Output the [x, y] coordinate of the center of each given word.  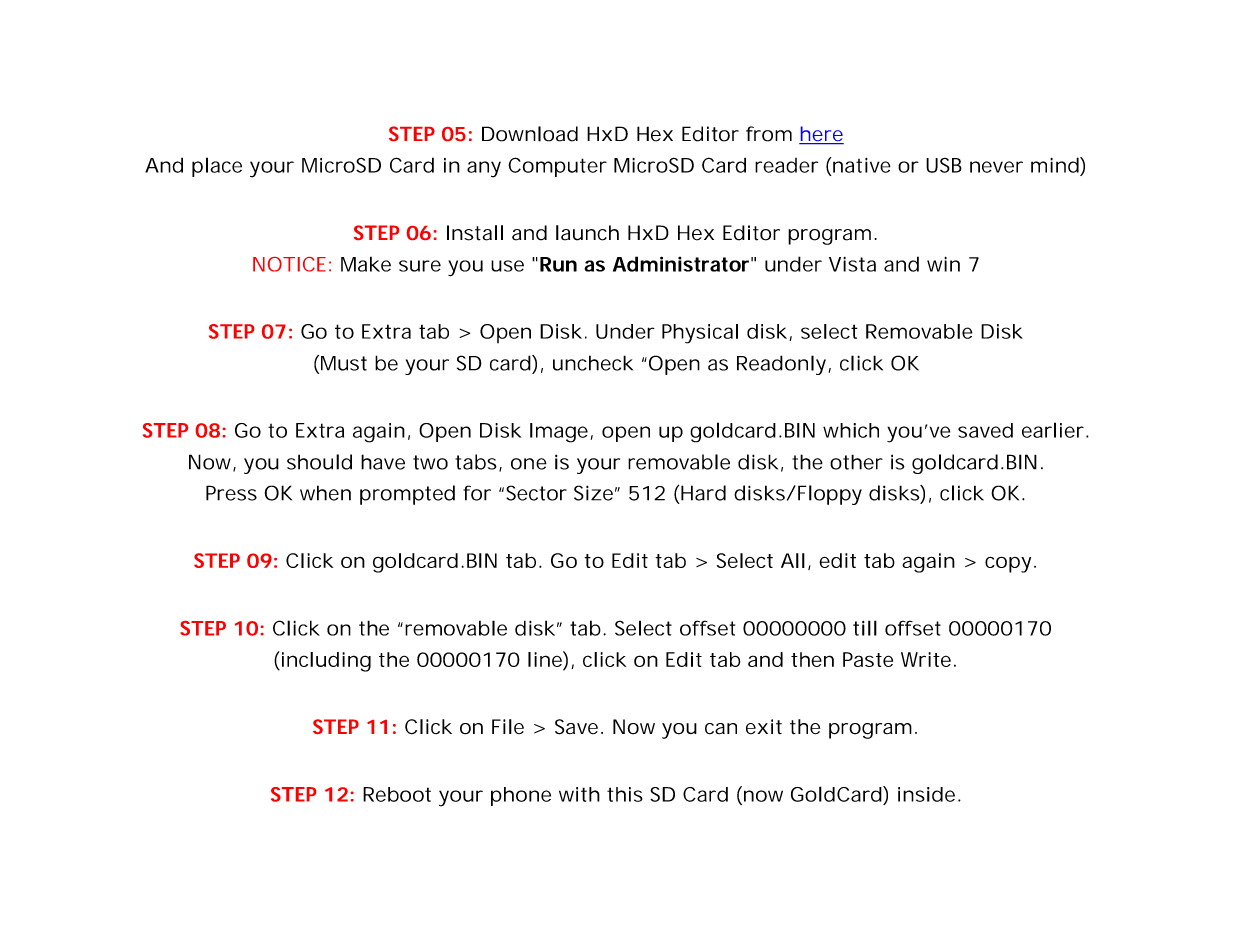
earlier [1053, 430]
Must [344, 363]
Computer [557, 167]
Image [559, 433]
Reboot [397, 794]
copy [1008, 564]
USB [944, 165]
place [217, 167]
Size [593, 493]
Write [926, 659]
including [325, 661]
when [325, 493]
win [943, 264]
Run [558, 264]
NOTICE [289, 264]
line [546, 659]
